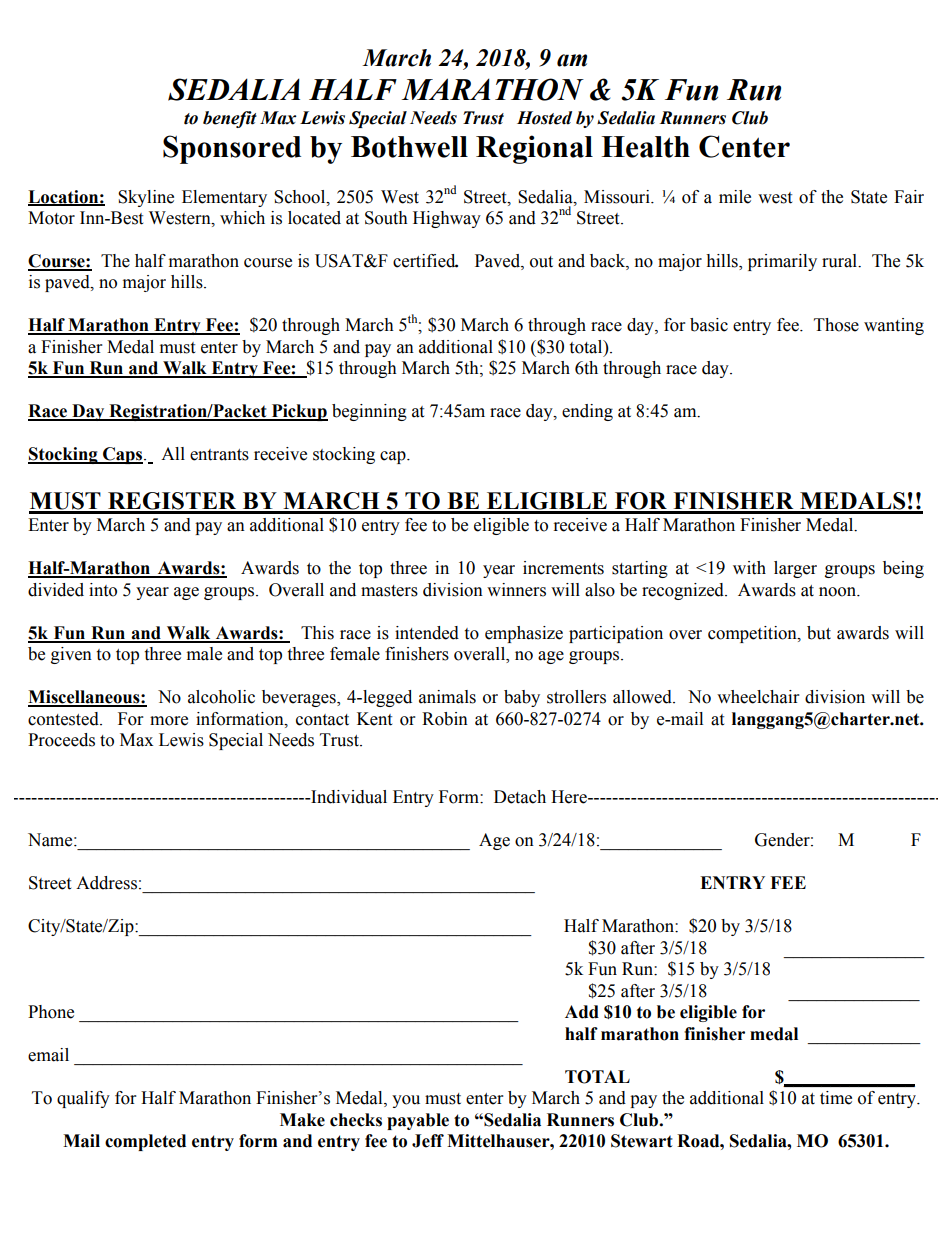 The image size is (952, 1233). I want to click on Sponsored, so click(232, 149).
